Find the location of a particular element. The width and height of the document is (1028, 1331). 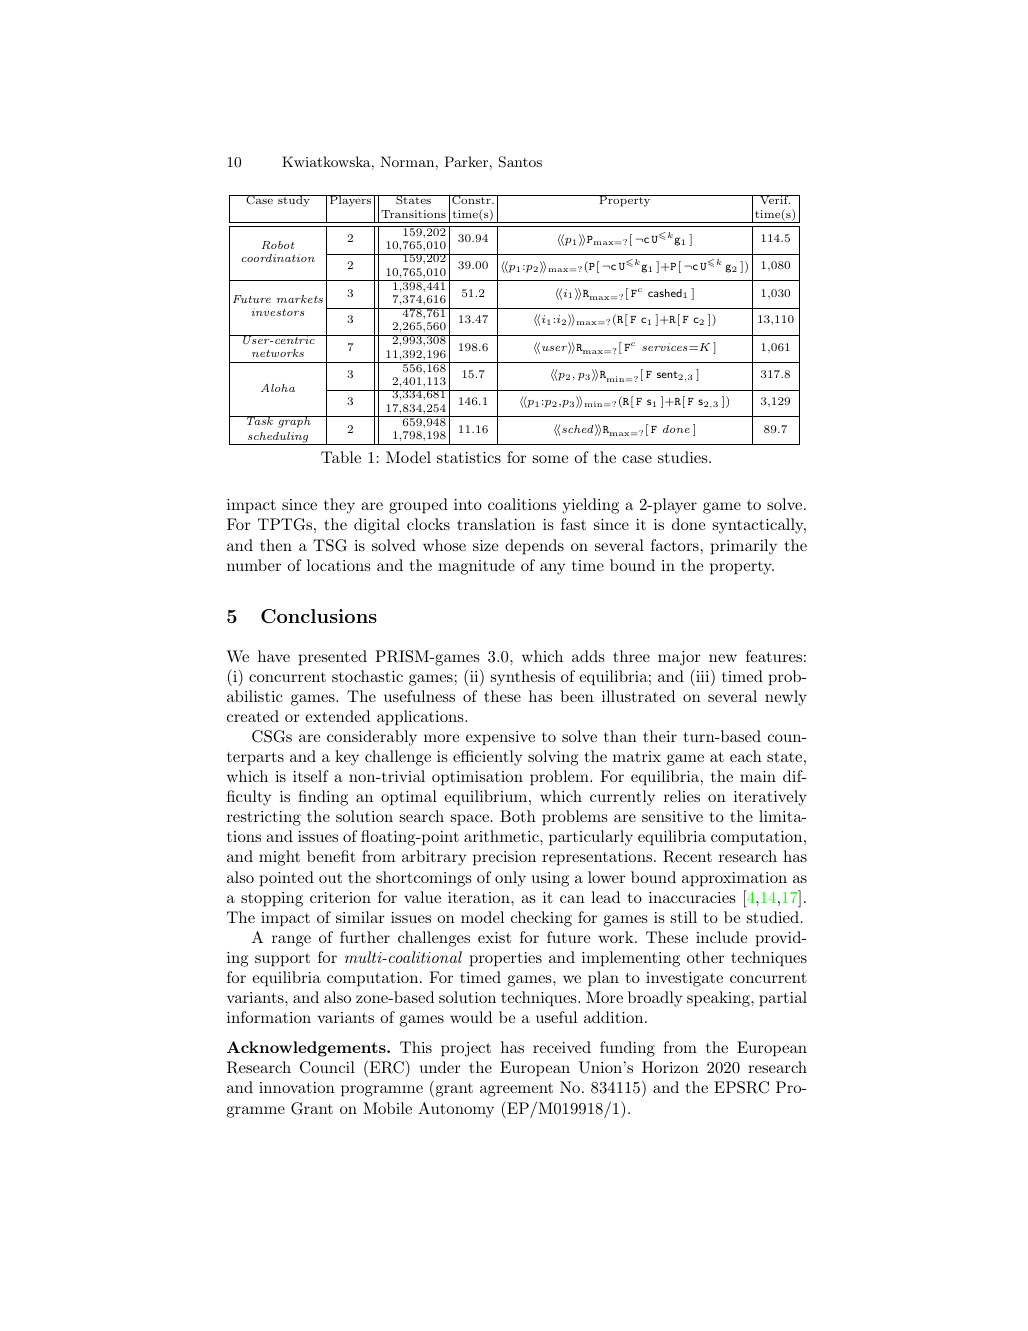

major is located at coordinates (679, 658).
